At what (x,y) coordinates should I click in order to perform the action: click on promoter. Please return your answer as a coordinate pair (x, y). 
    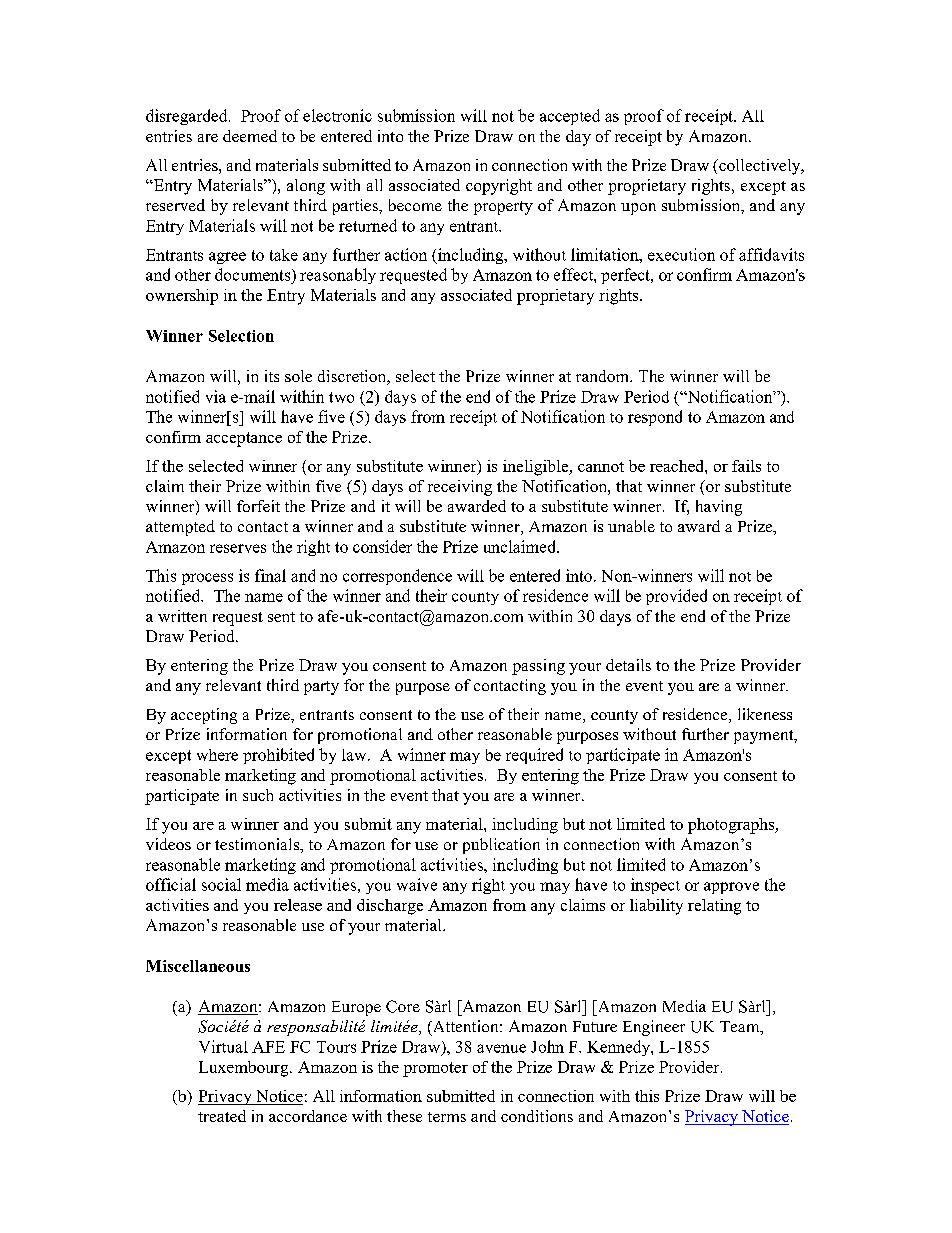
    Looking at the image, I should click on (435, 1069).
